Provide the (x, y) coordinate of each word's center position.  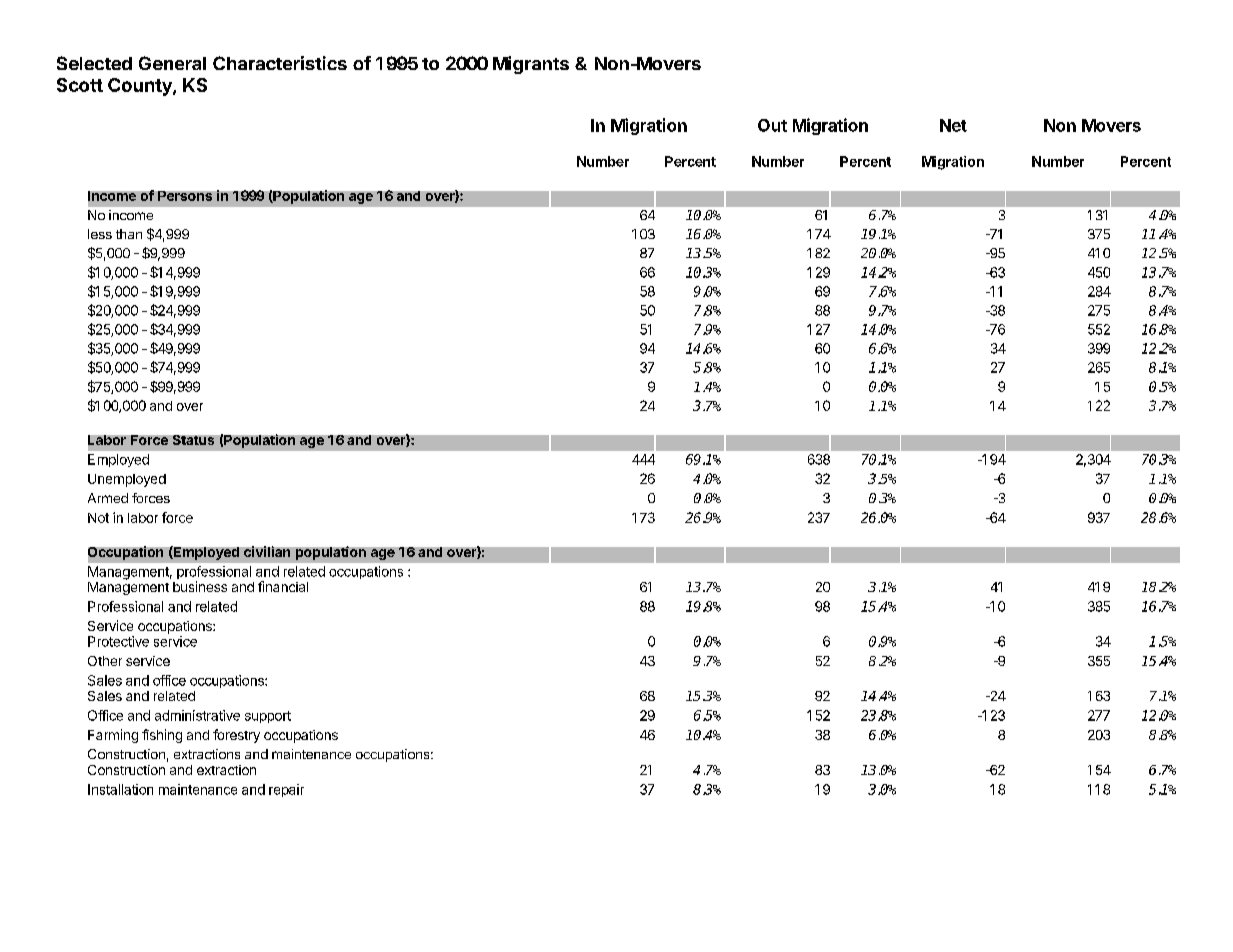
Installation (120, 789)
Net (953, 125)
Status (193, 440)
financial (283, 586)
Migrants (531, 65)
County (141, 87)
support (268, 717)
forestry (236, 736)
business (200, 586)
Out (772, 125)
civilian (267, 551)
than (129, 234)
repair (286, 790)
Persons (185, 196)
